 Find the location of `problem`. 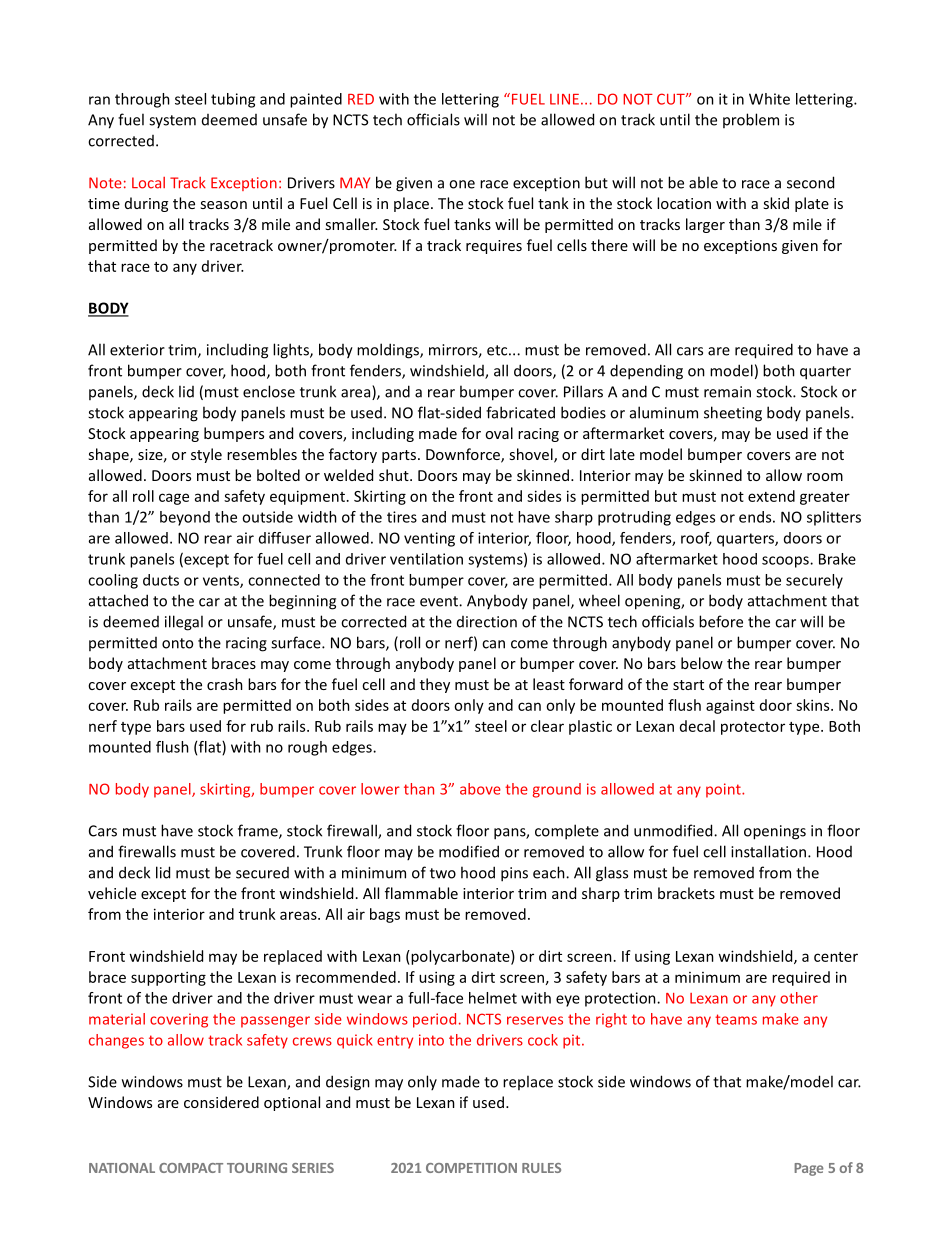

problem is located at coordinates (751, 120).
